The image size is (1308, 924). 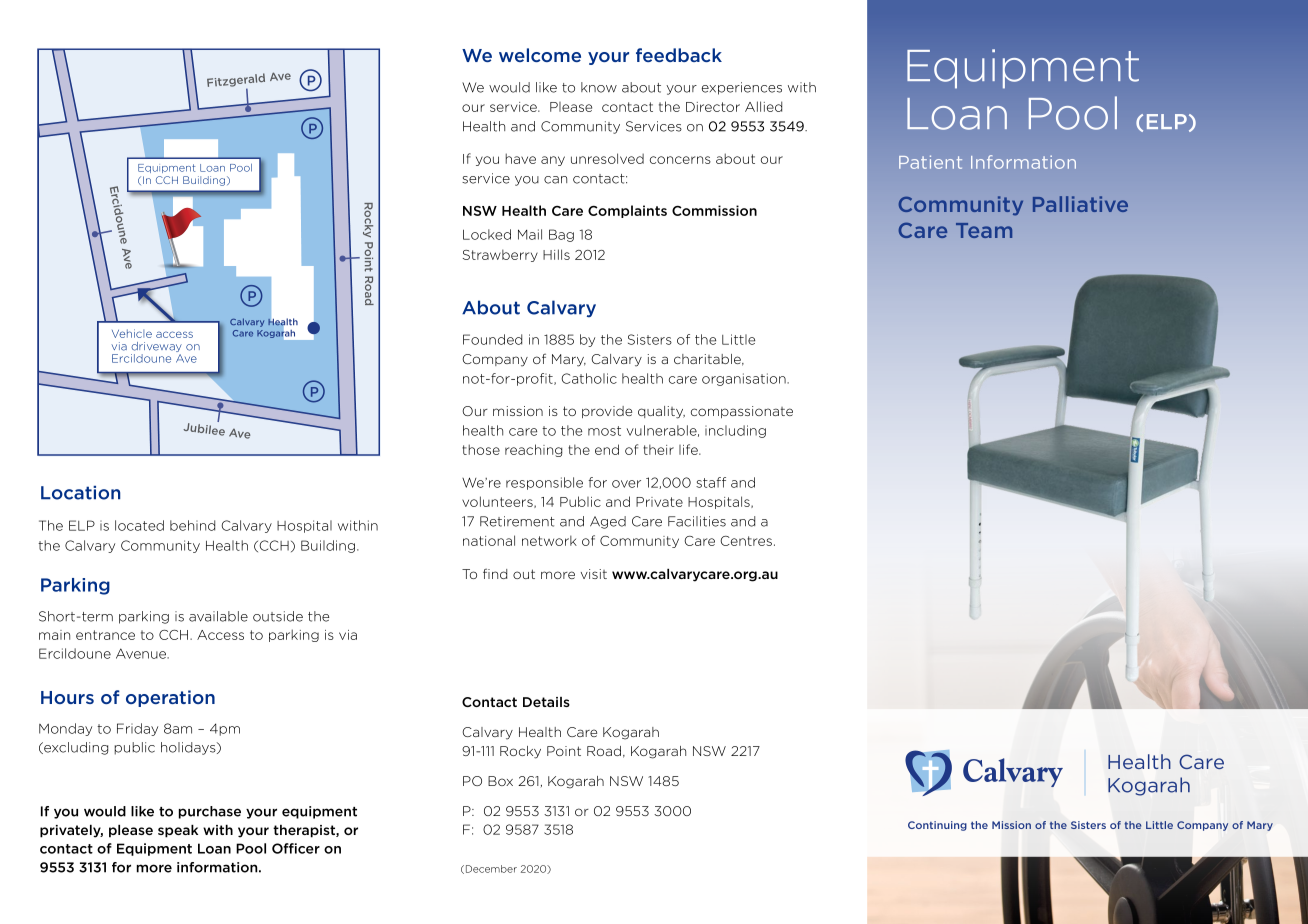 I want to click on Continuing, so click(x=937, y=826).
